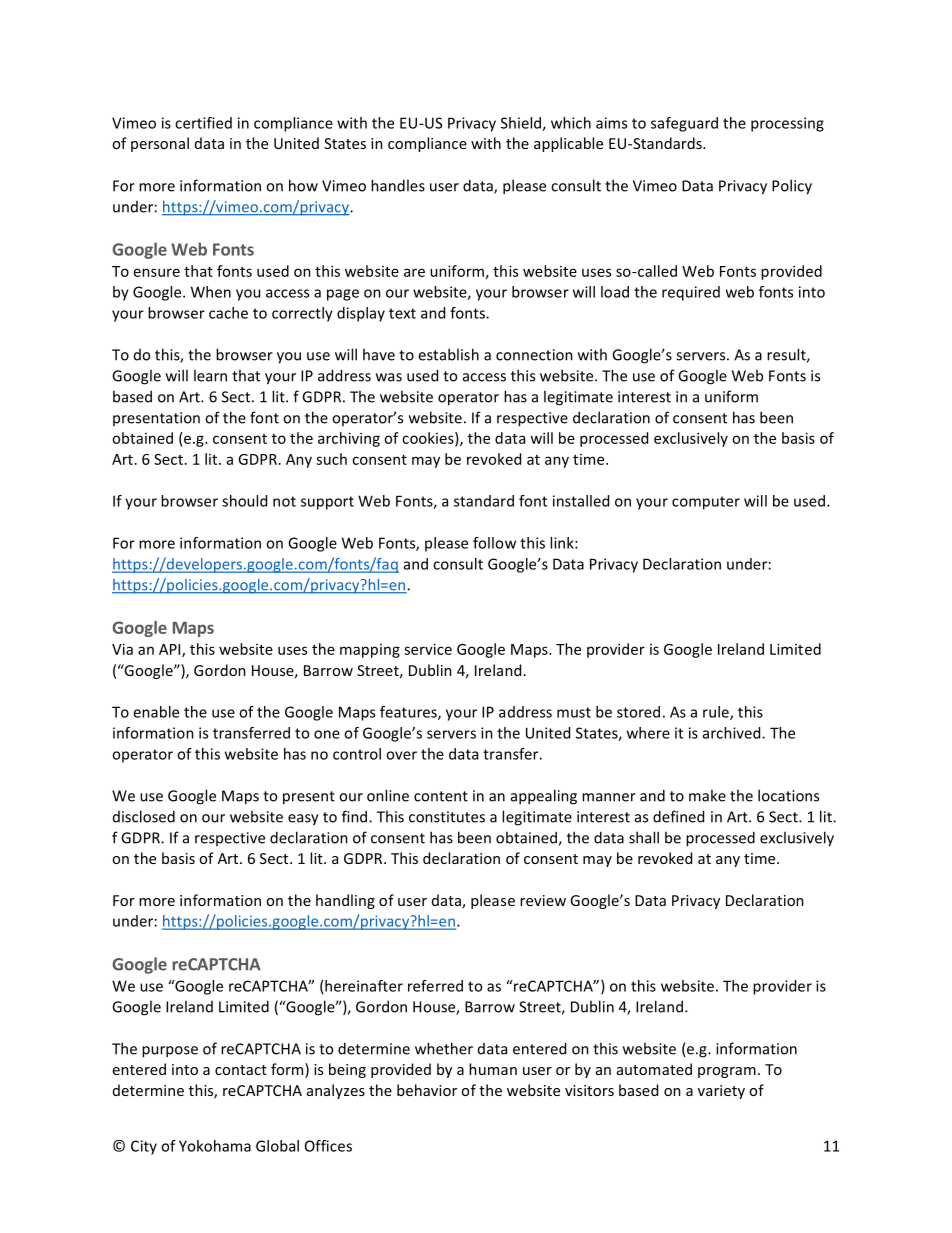 The image size is (952, 1233). Describe the element at coordinates (171, 650) in the screenshot. I see `API` at that location.
